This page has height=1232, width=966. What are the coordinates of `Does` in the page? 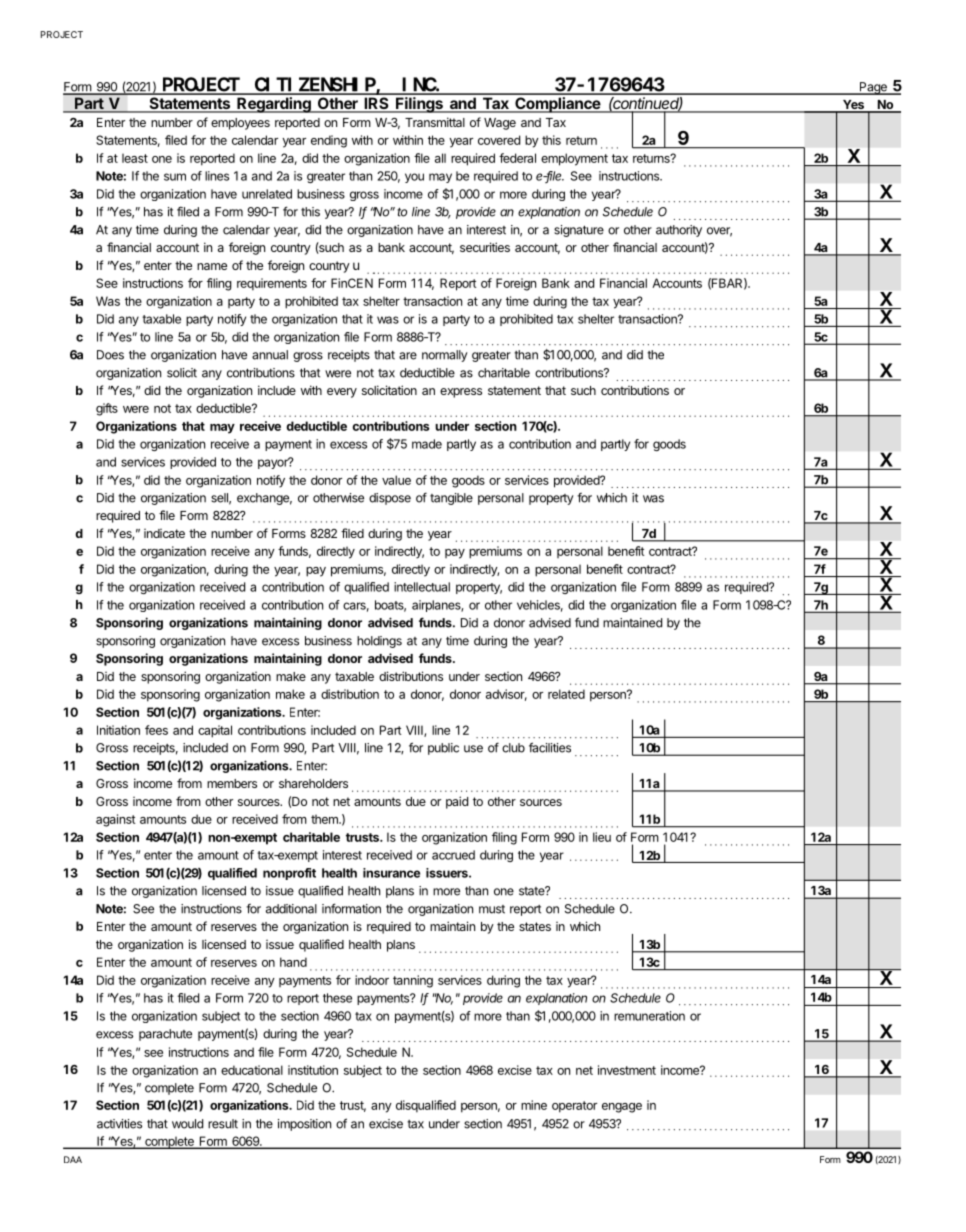 It's located at (110, 355).
